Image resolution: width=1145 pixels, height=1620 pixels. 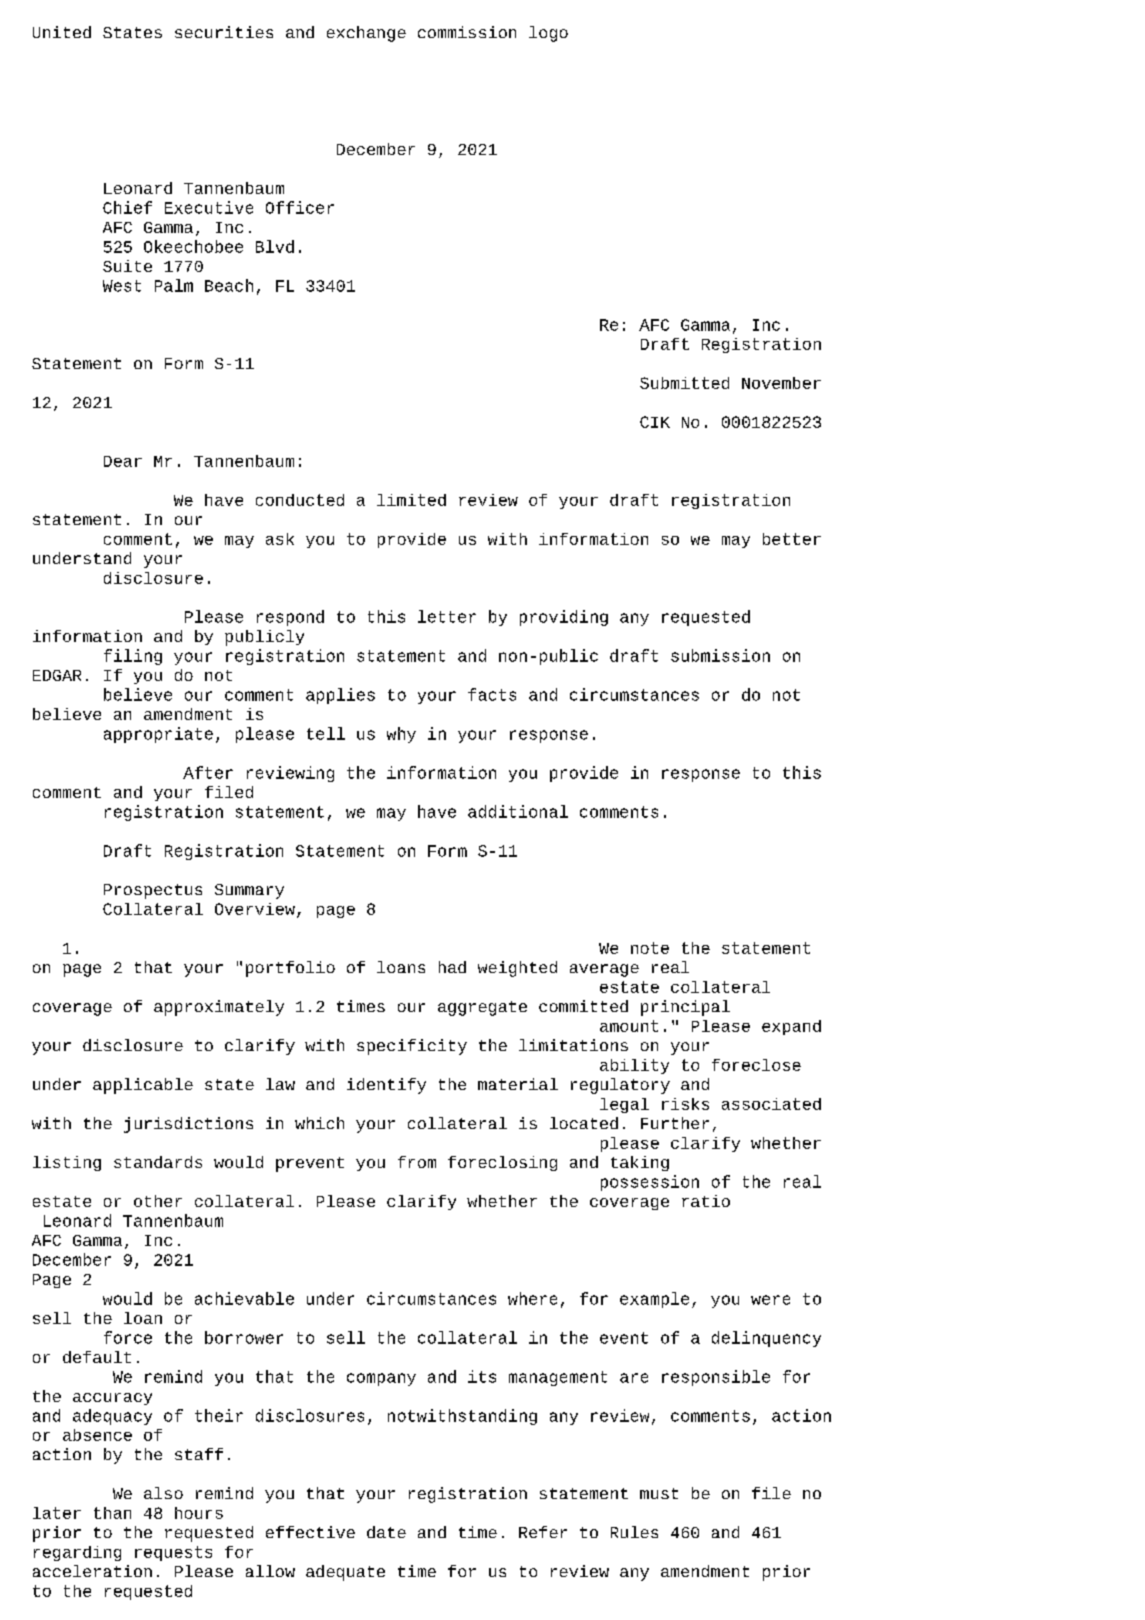 What do you see at coordinates (792, 539) in the image?
I see `better` at bounding box center [792, 539].
